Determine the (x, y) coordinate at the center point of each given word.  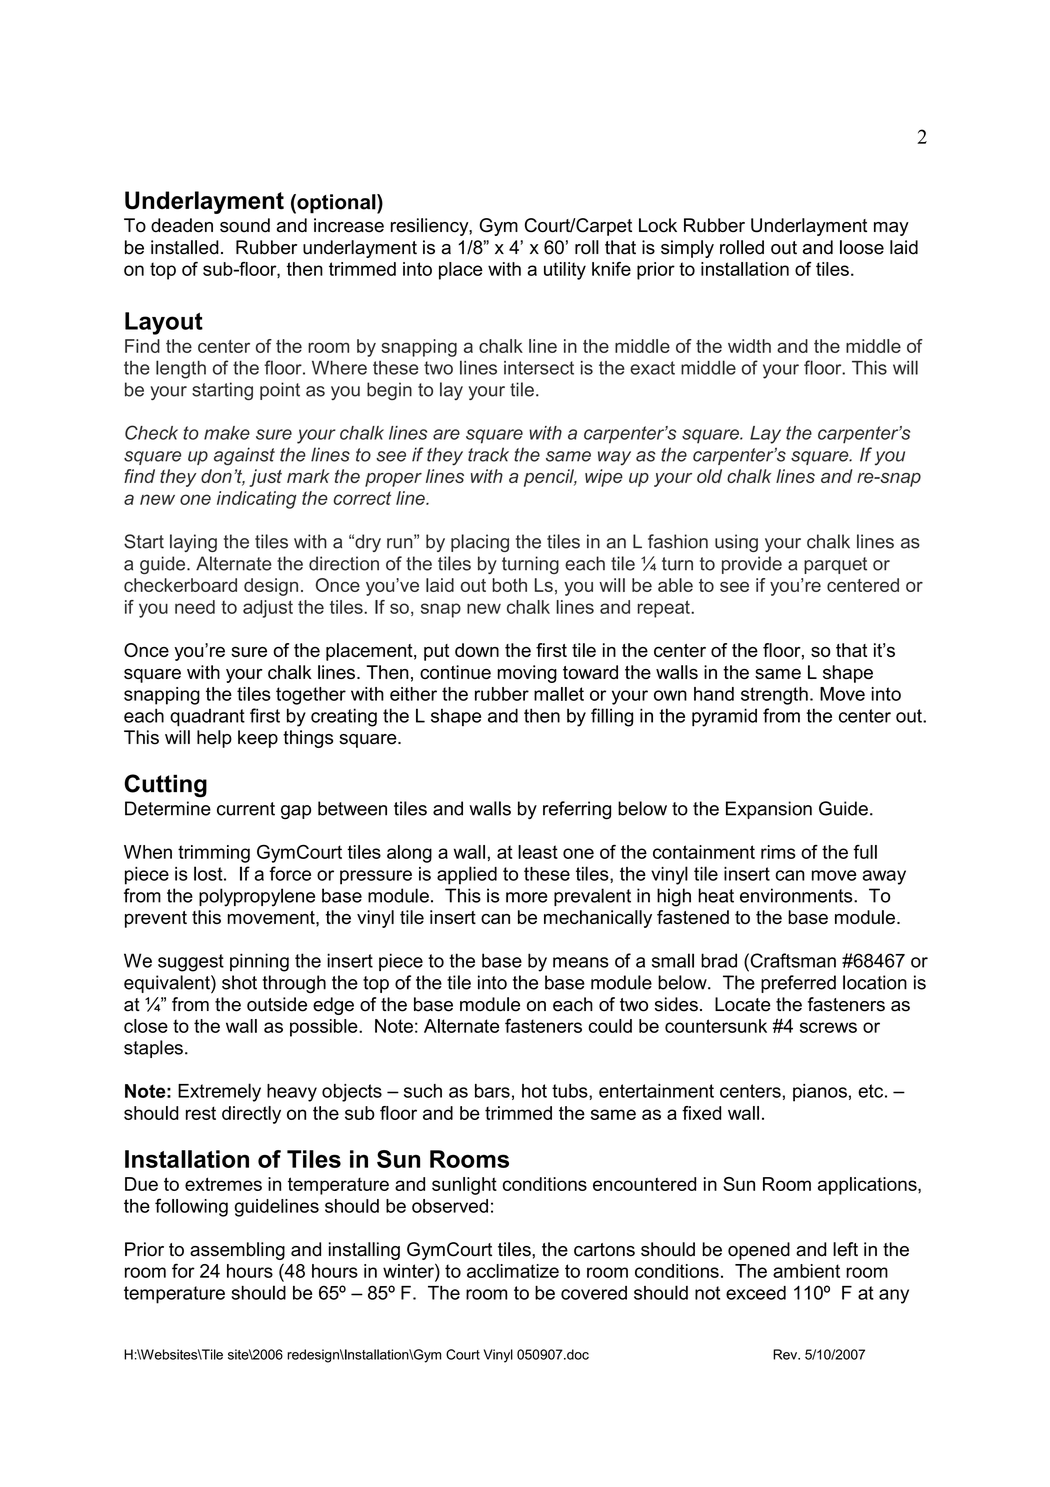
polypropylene (257, 897)
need (195, 607)
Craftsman (792, 960)
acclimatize (513, 1271)
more (527, 897)
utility (565, 271)
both (509, 585)
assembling (237, 1251)
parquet (835, 565)
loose (862, 247)
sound (245, 225)
